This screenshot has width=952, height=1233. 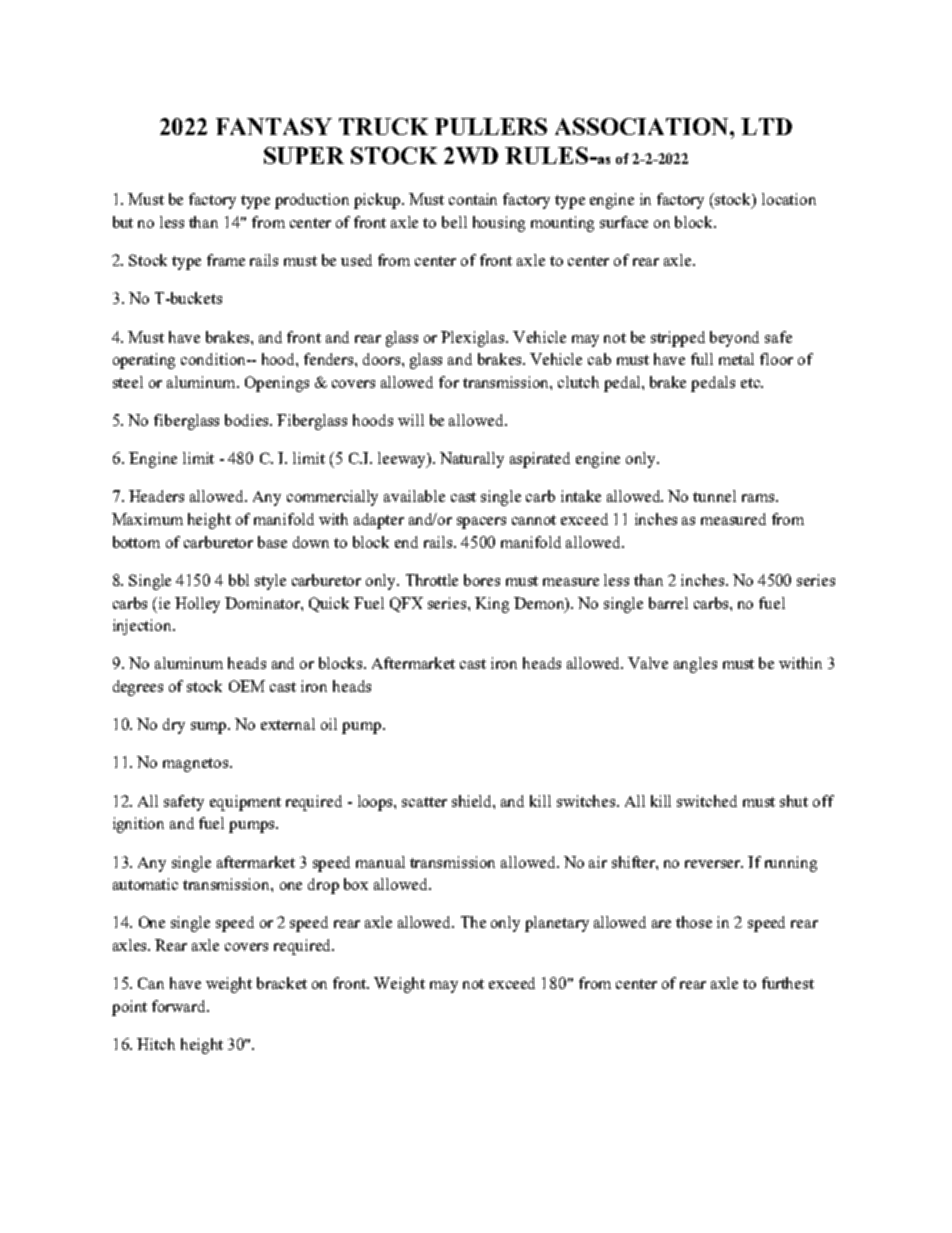 I want to click on bores, so click(x=482, y=580).
